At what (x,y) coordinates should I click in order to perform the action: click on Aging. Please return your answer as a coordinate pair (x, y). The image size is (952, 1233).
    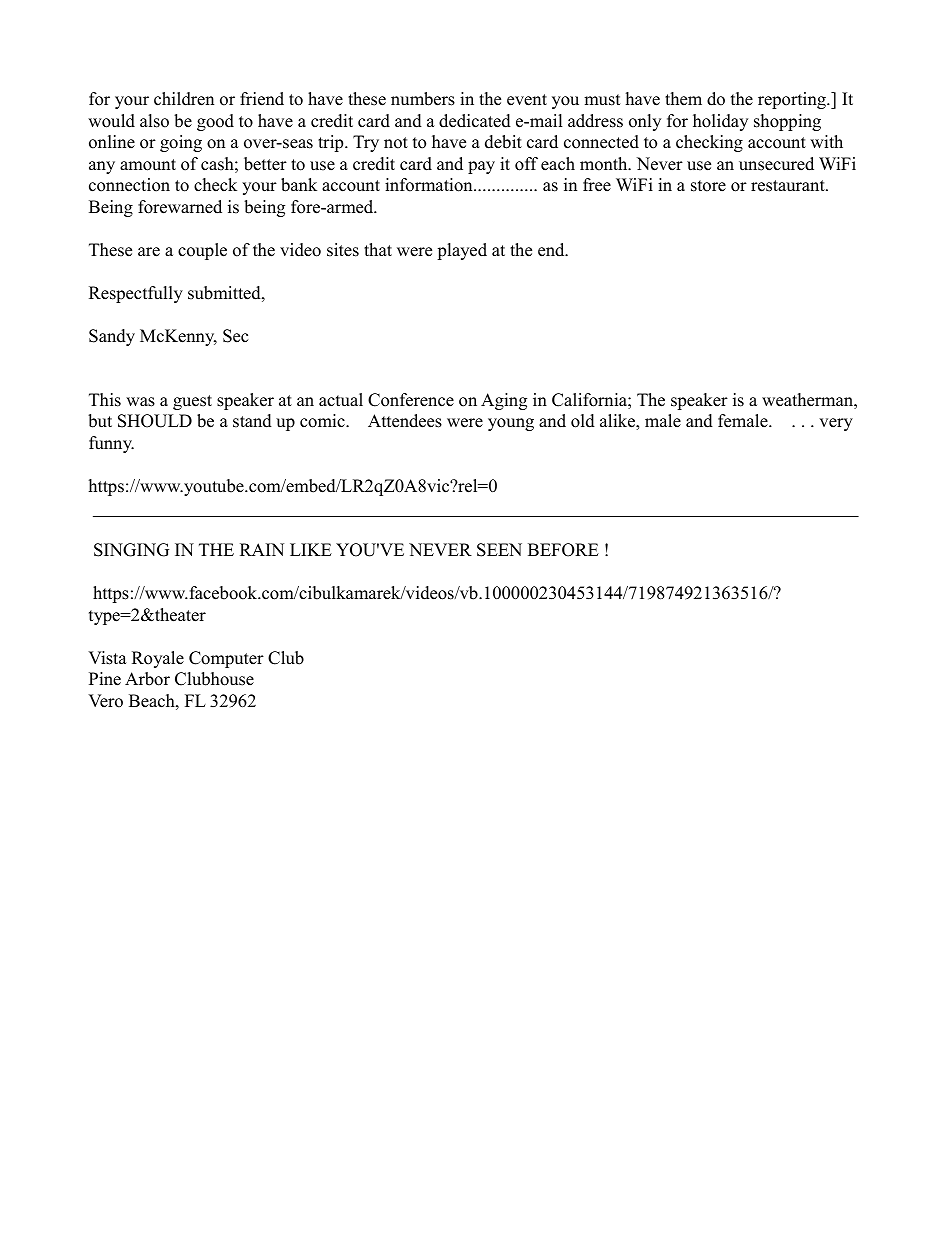
    Looking at the image, I should click on (504, 401).
